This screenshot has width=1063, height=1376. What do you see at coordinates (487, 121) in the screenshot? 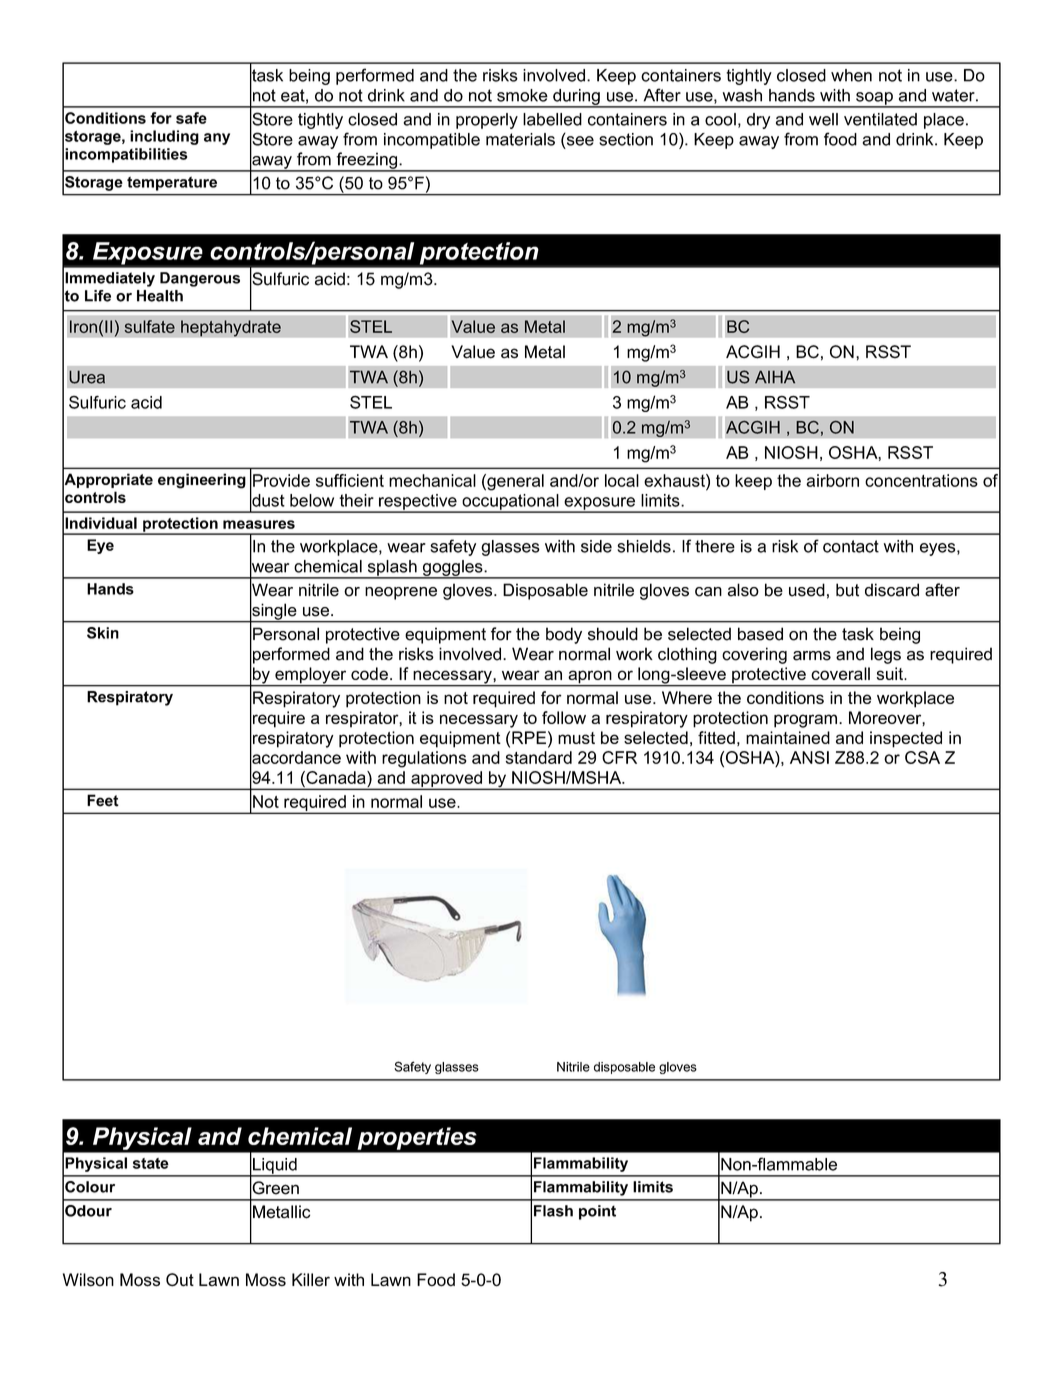
I see `properly` at bounding box center [487, 121].
